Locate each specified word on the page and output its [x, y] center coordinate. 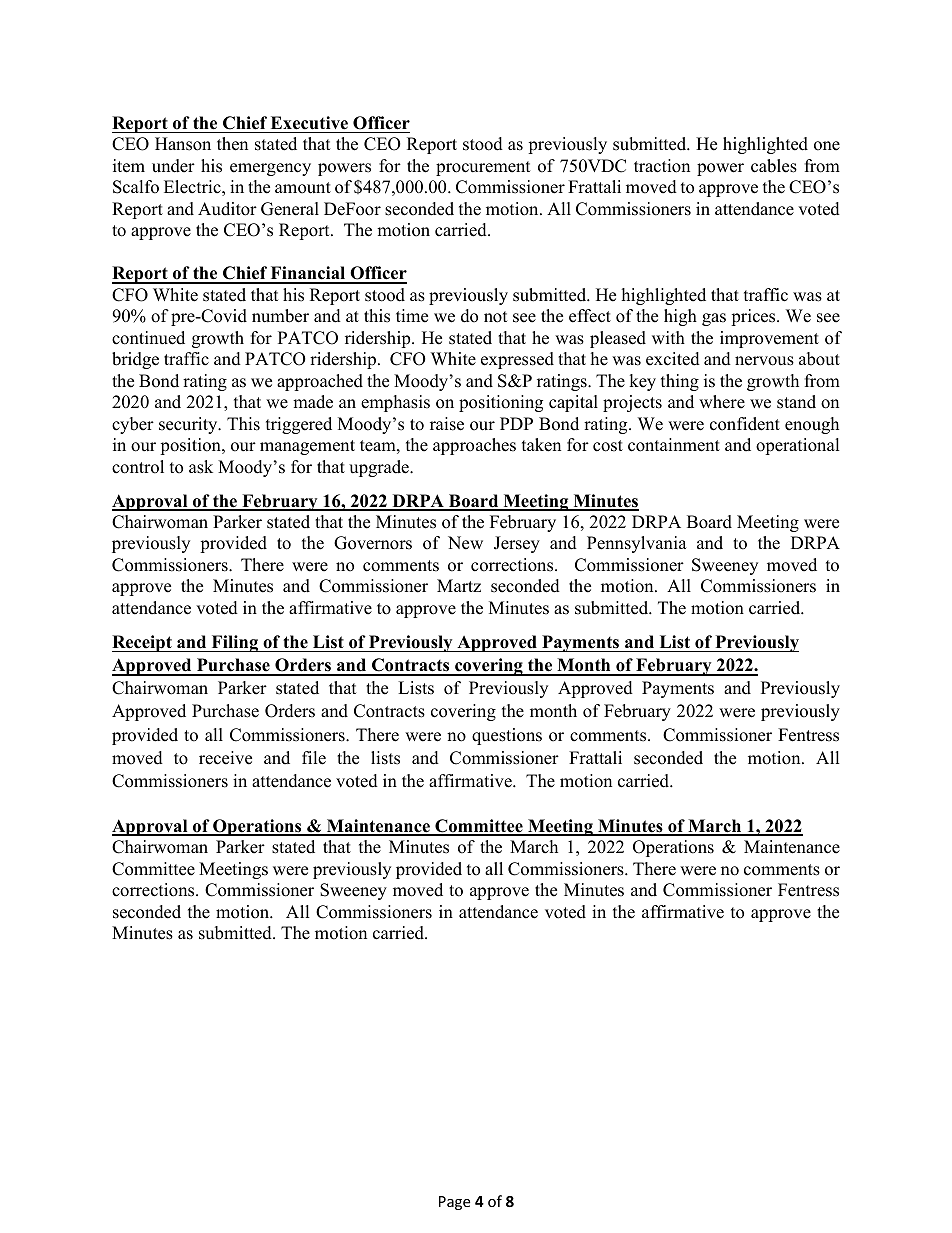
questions [507, 736]
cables [774, 166]
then [232, 144]
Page [454, 1203]
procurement [483, 168]
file [314, 758]
